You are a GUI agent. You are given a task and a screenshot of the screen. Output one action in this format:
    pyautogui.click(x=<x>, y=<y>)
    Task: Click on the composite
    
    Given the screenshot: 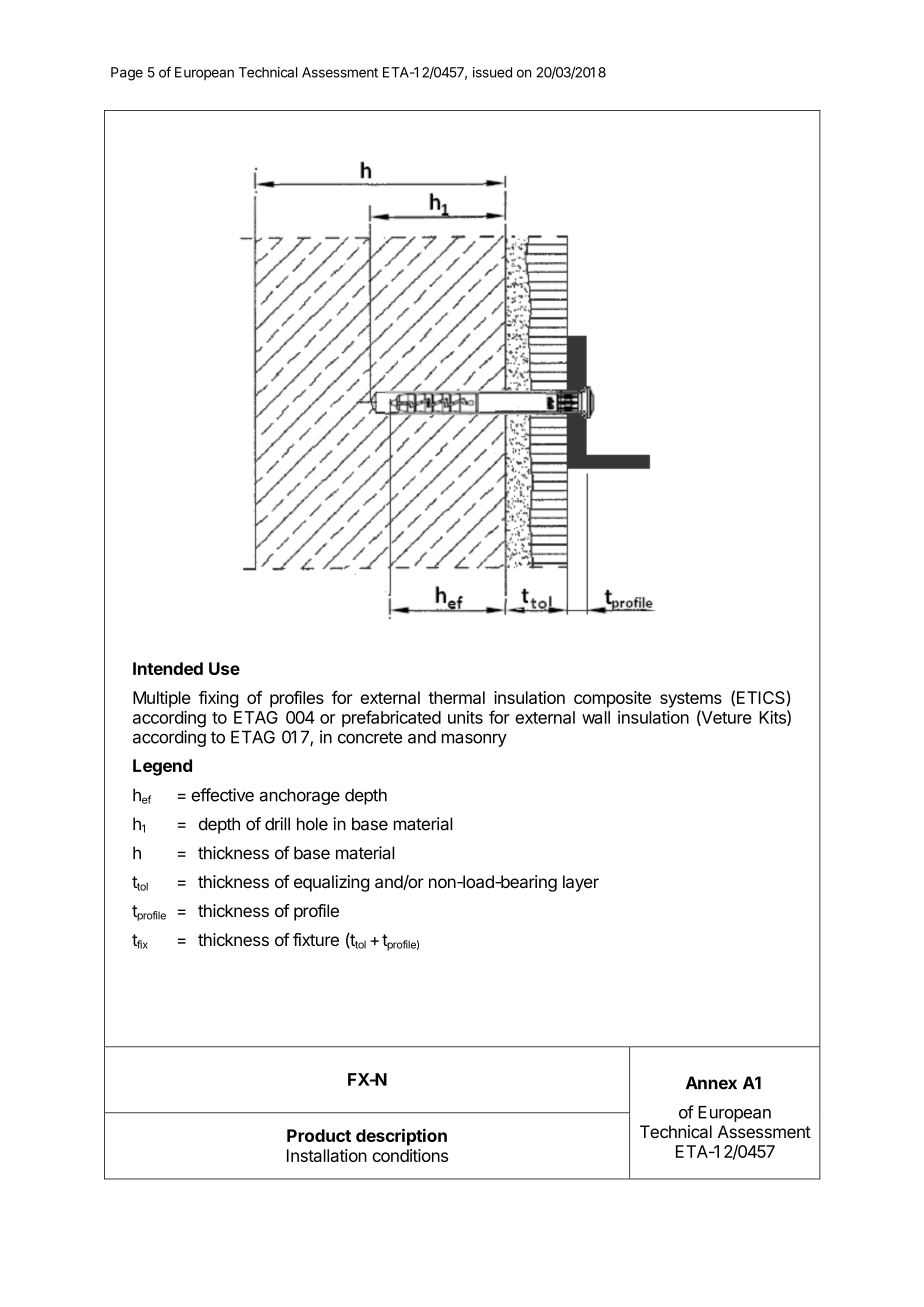 What is the action you would take?
    pyautogui.click(x=612, y=699)
